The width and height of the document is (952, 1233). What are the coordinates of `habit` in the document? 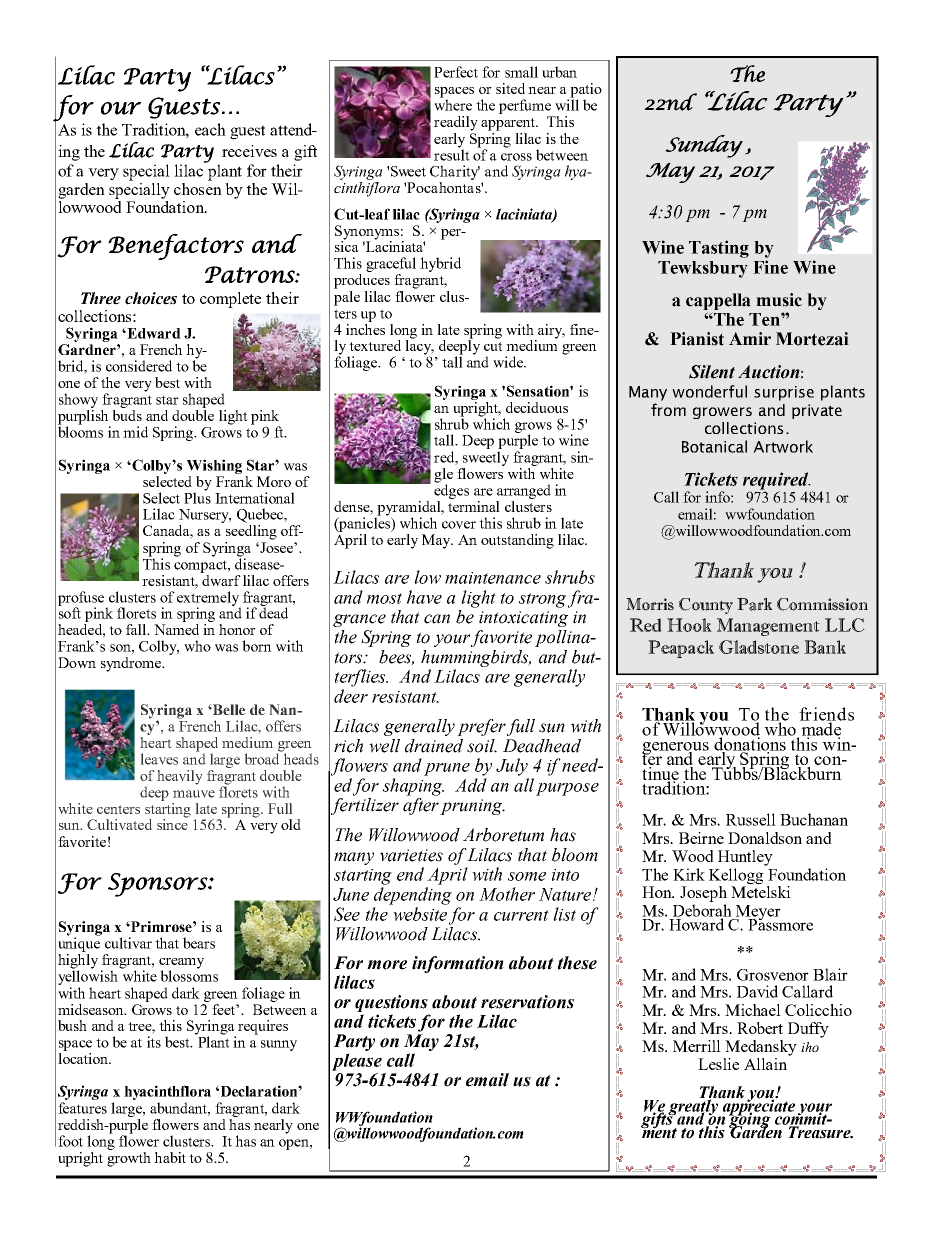 It's located at (170, 1157).
